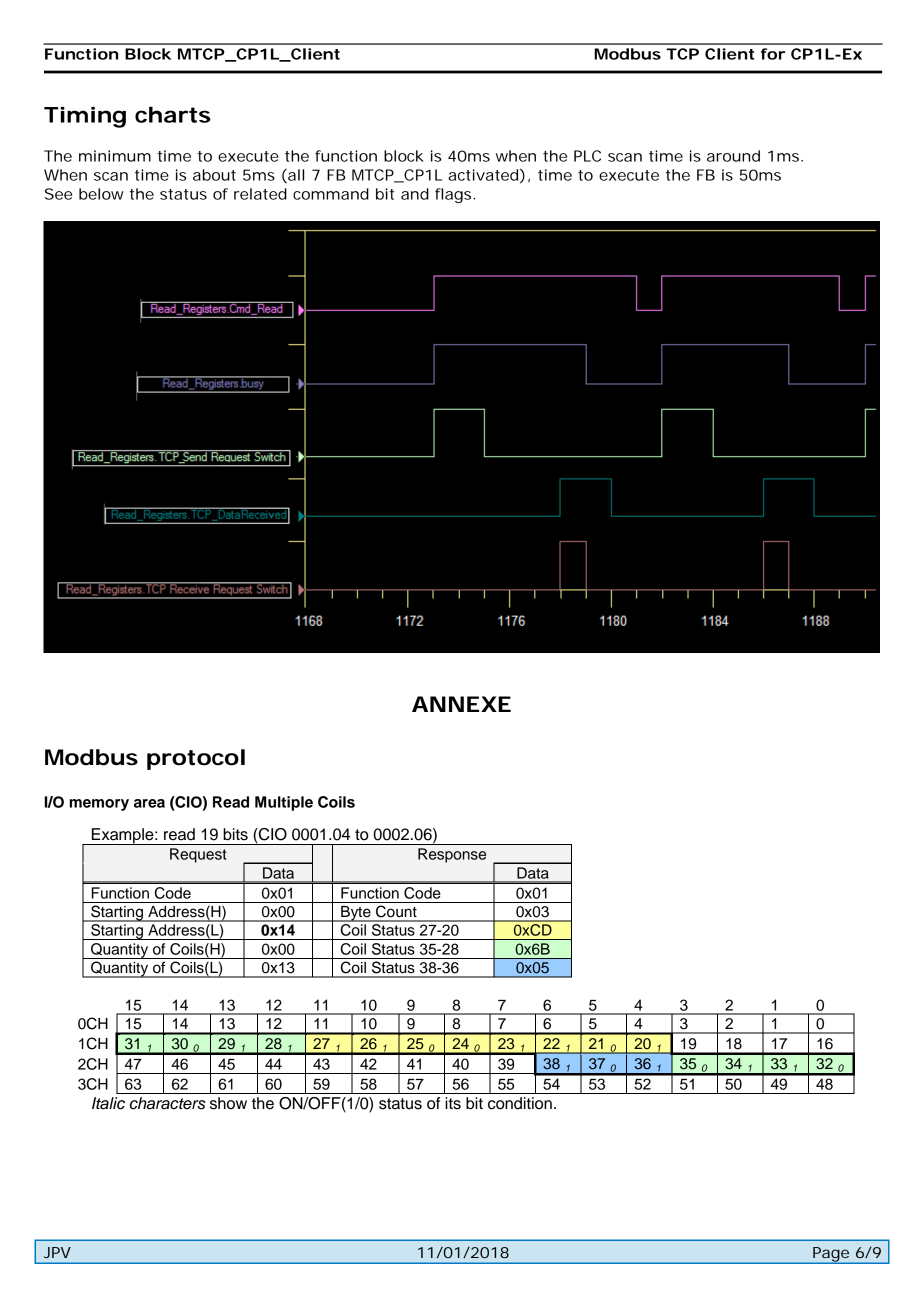 This screenshot has height=1308, width=924. What do you see at coordinates (773, 54) in the screenshot?
I see `for` at bounding box center [773, 54].
